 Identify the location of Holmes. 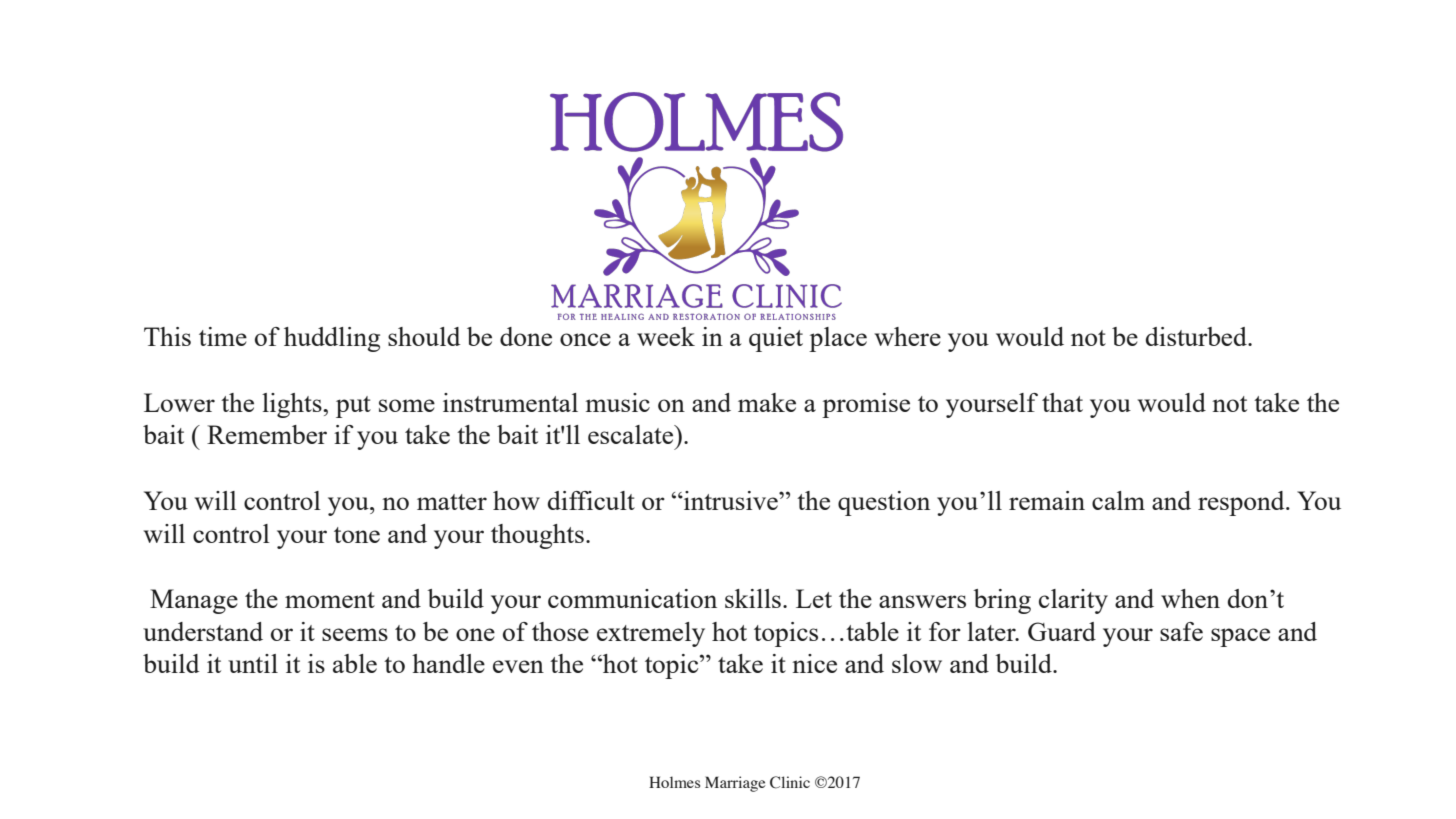
(674, 782).
